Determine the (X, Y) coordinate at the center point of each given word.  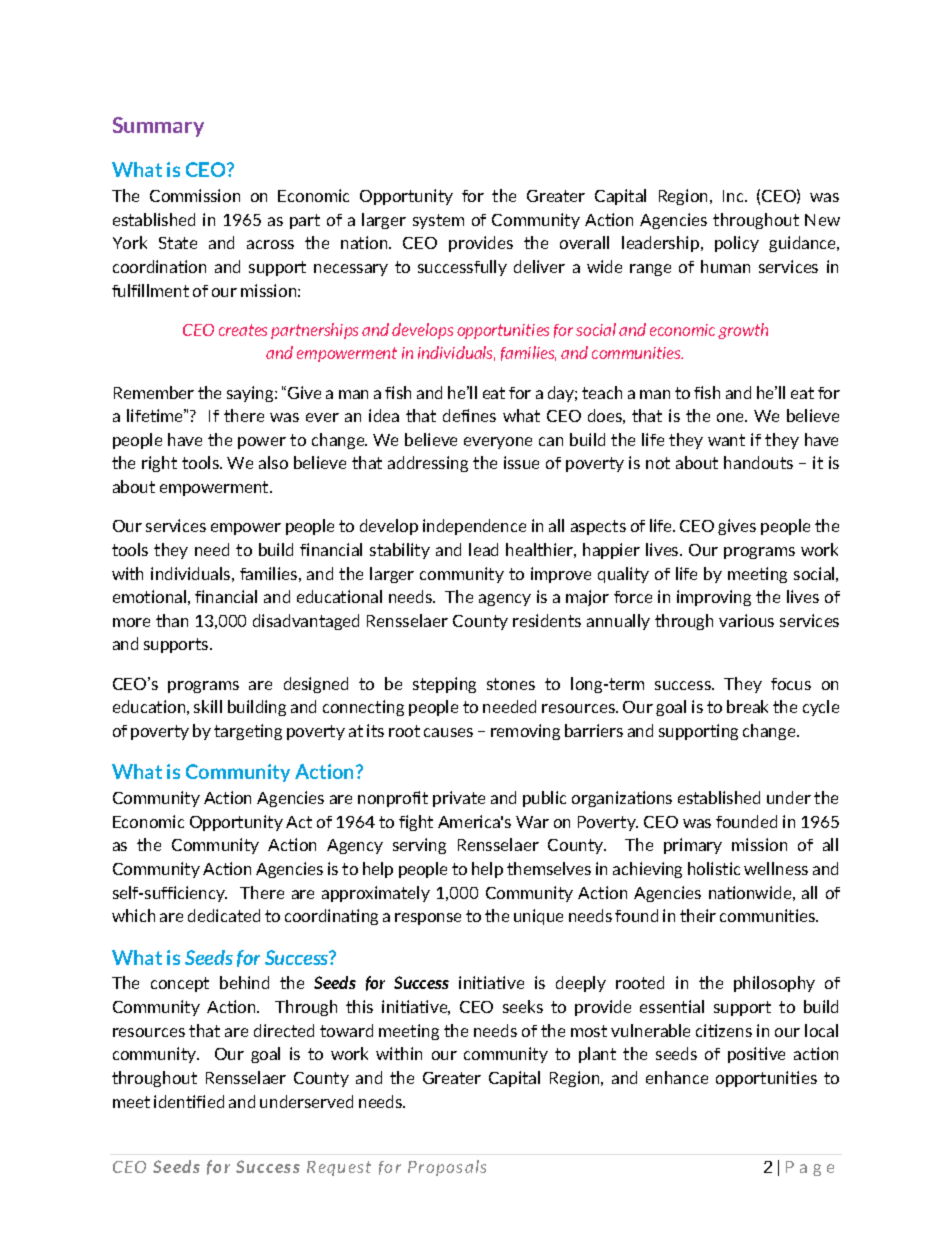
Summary (158, 127)
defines (469, 415)
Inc (734, 196)
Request (339, 1168)
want (726, 440)
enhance (677, 1077)
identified (189, 1101)
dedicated (224, 915)
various (746, 620)
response (428, 919)
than (172, 620)
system (438, 221)
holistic (714, 868)
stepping (444, 685)
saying (251, 394)
